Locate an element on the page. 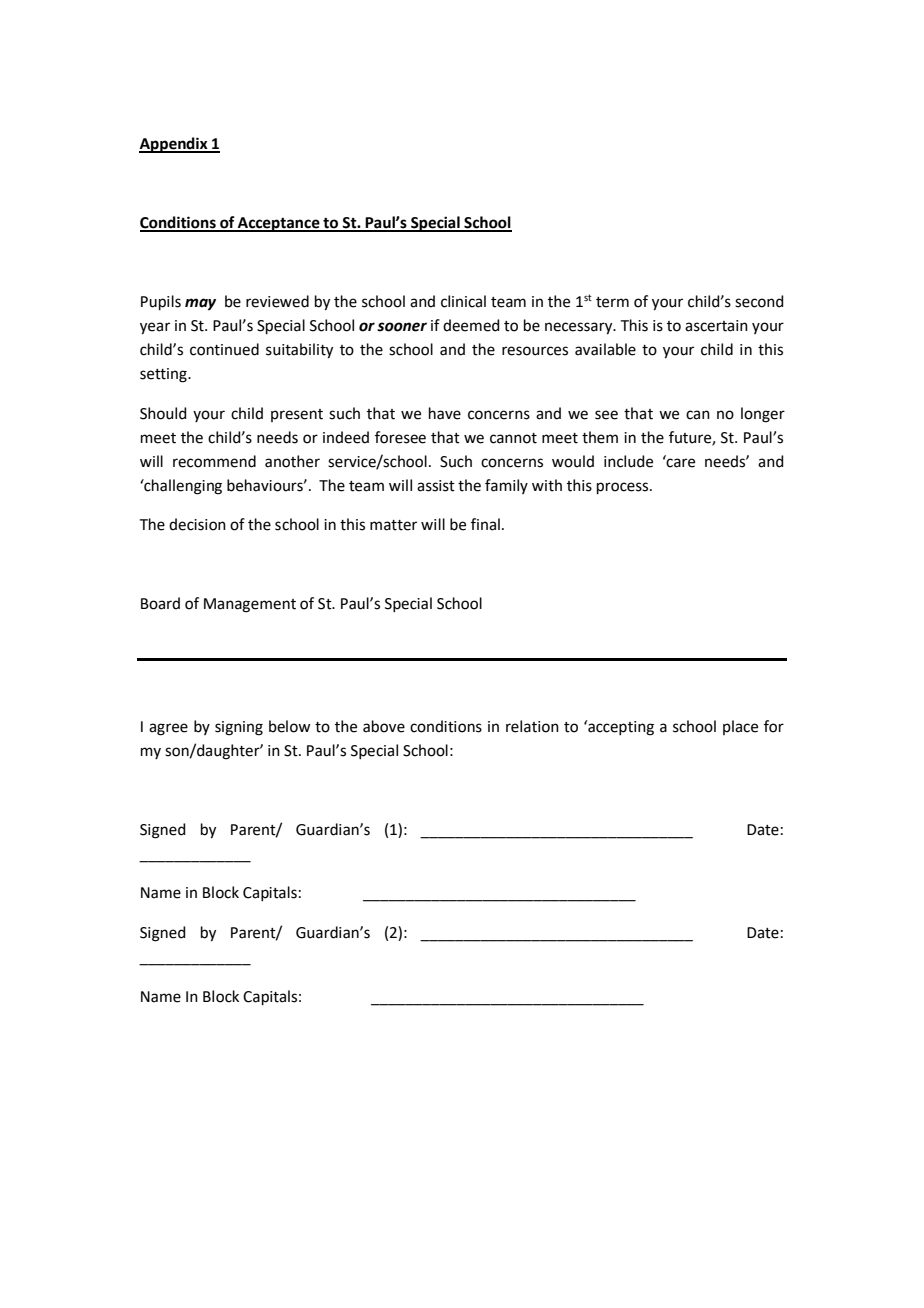 Image resolution: width=924 pixels, height=1308 pixels. recommend is located at coordinates (214, 461).
